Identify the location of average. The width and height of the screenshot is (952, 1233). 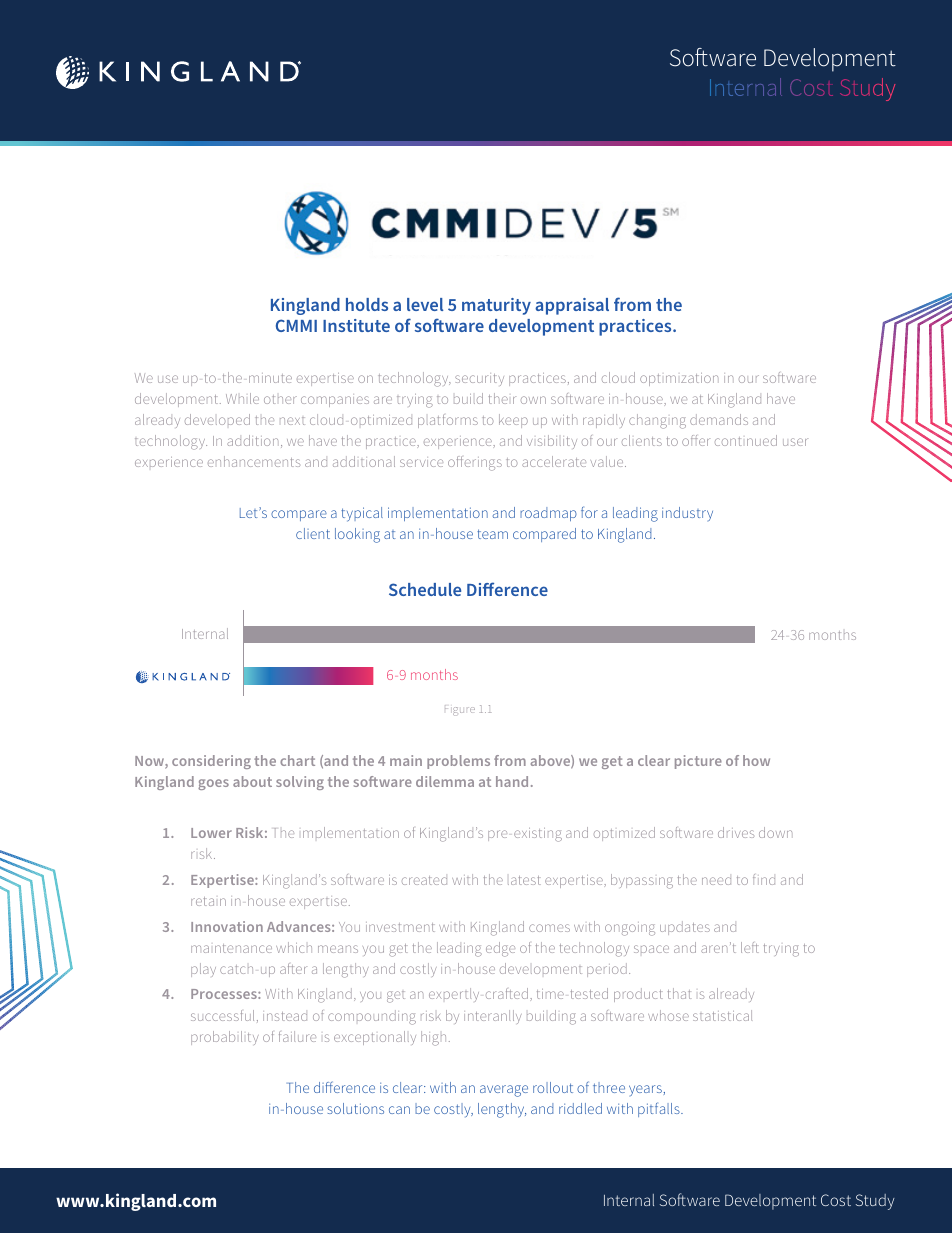
(504, 1091).
